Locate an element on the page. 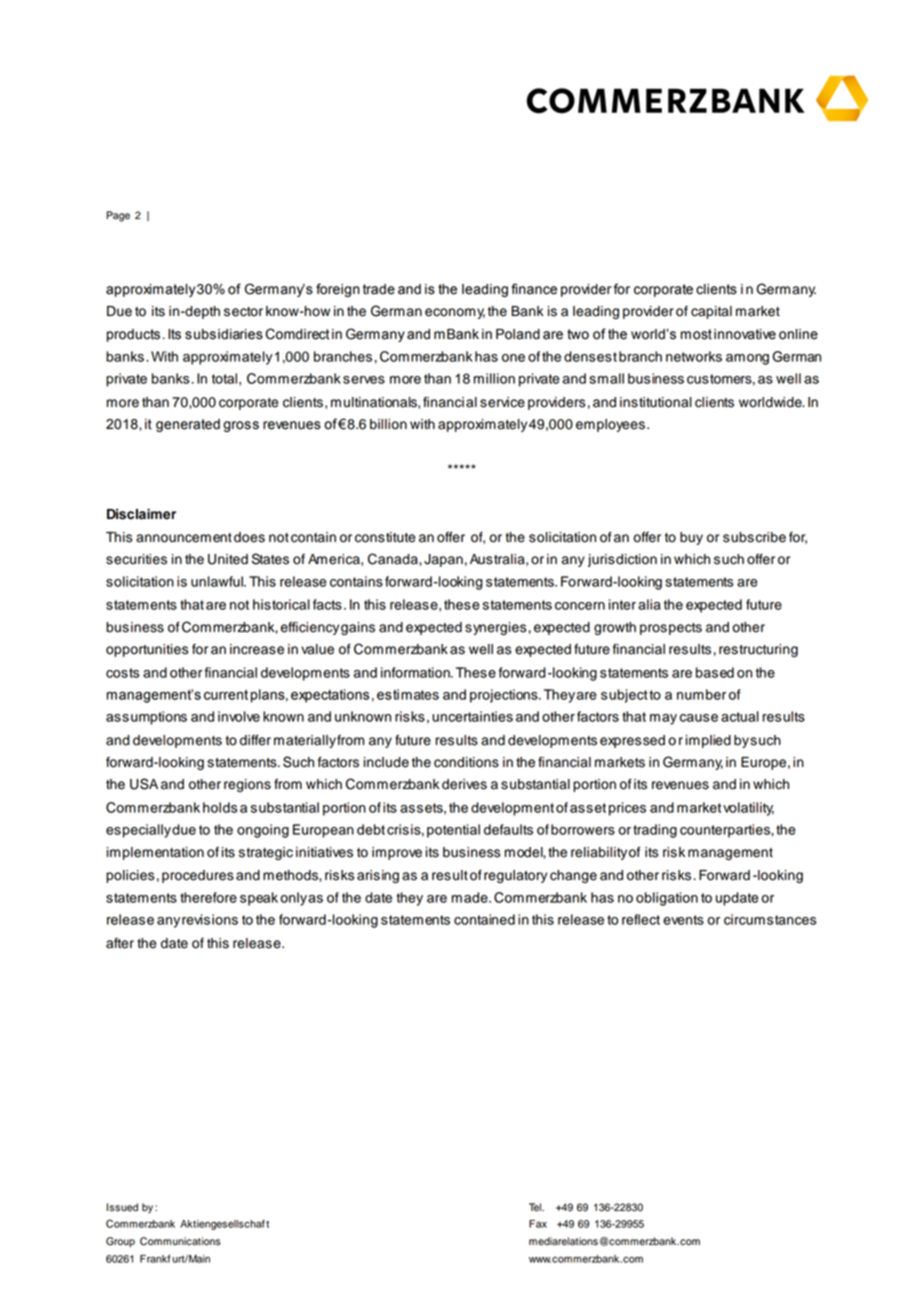  Page is located at coordinates (118, 216).
